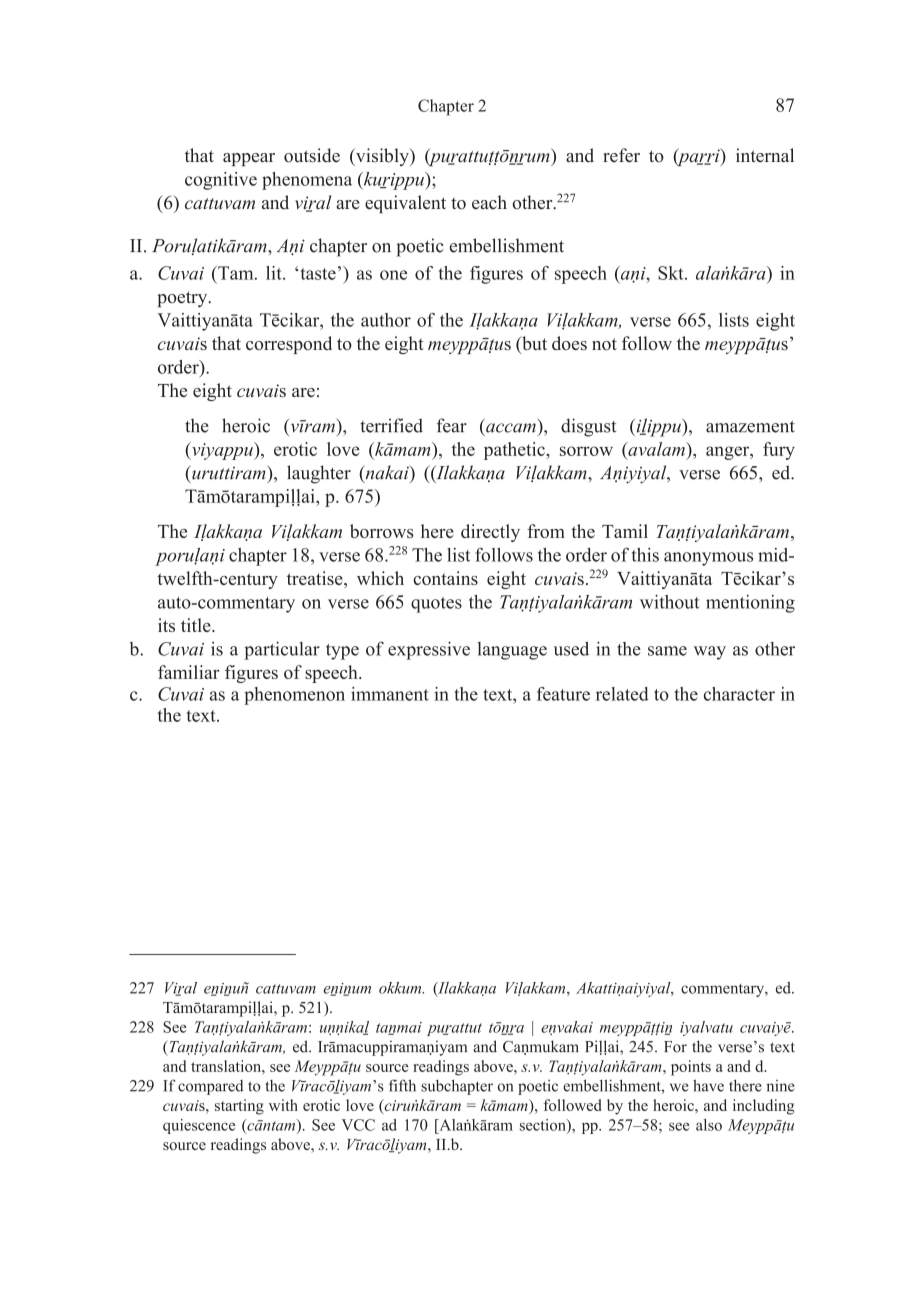  Describe the element at coordinates (197, 625) in the image. I see `title` at that location.
